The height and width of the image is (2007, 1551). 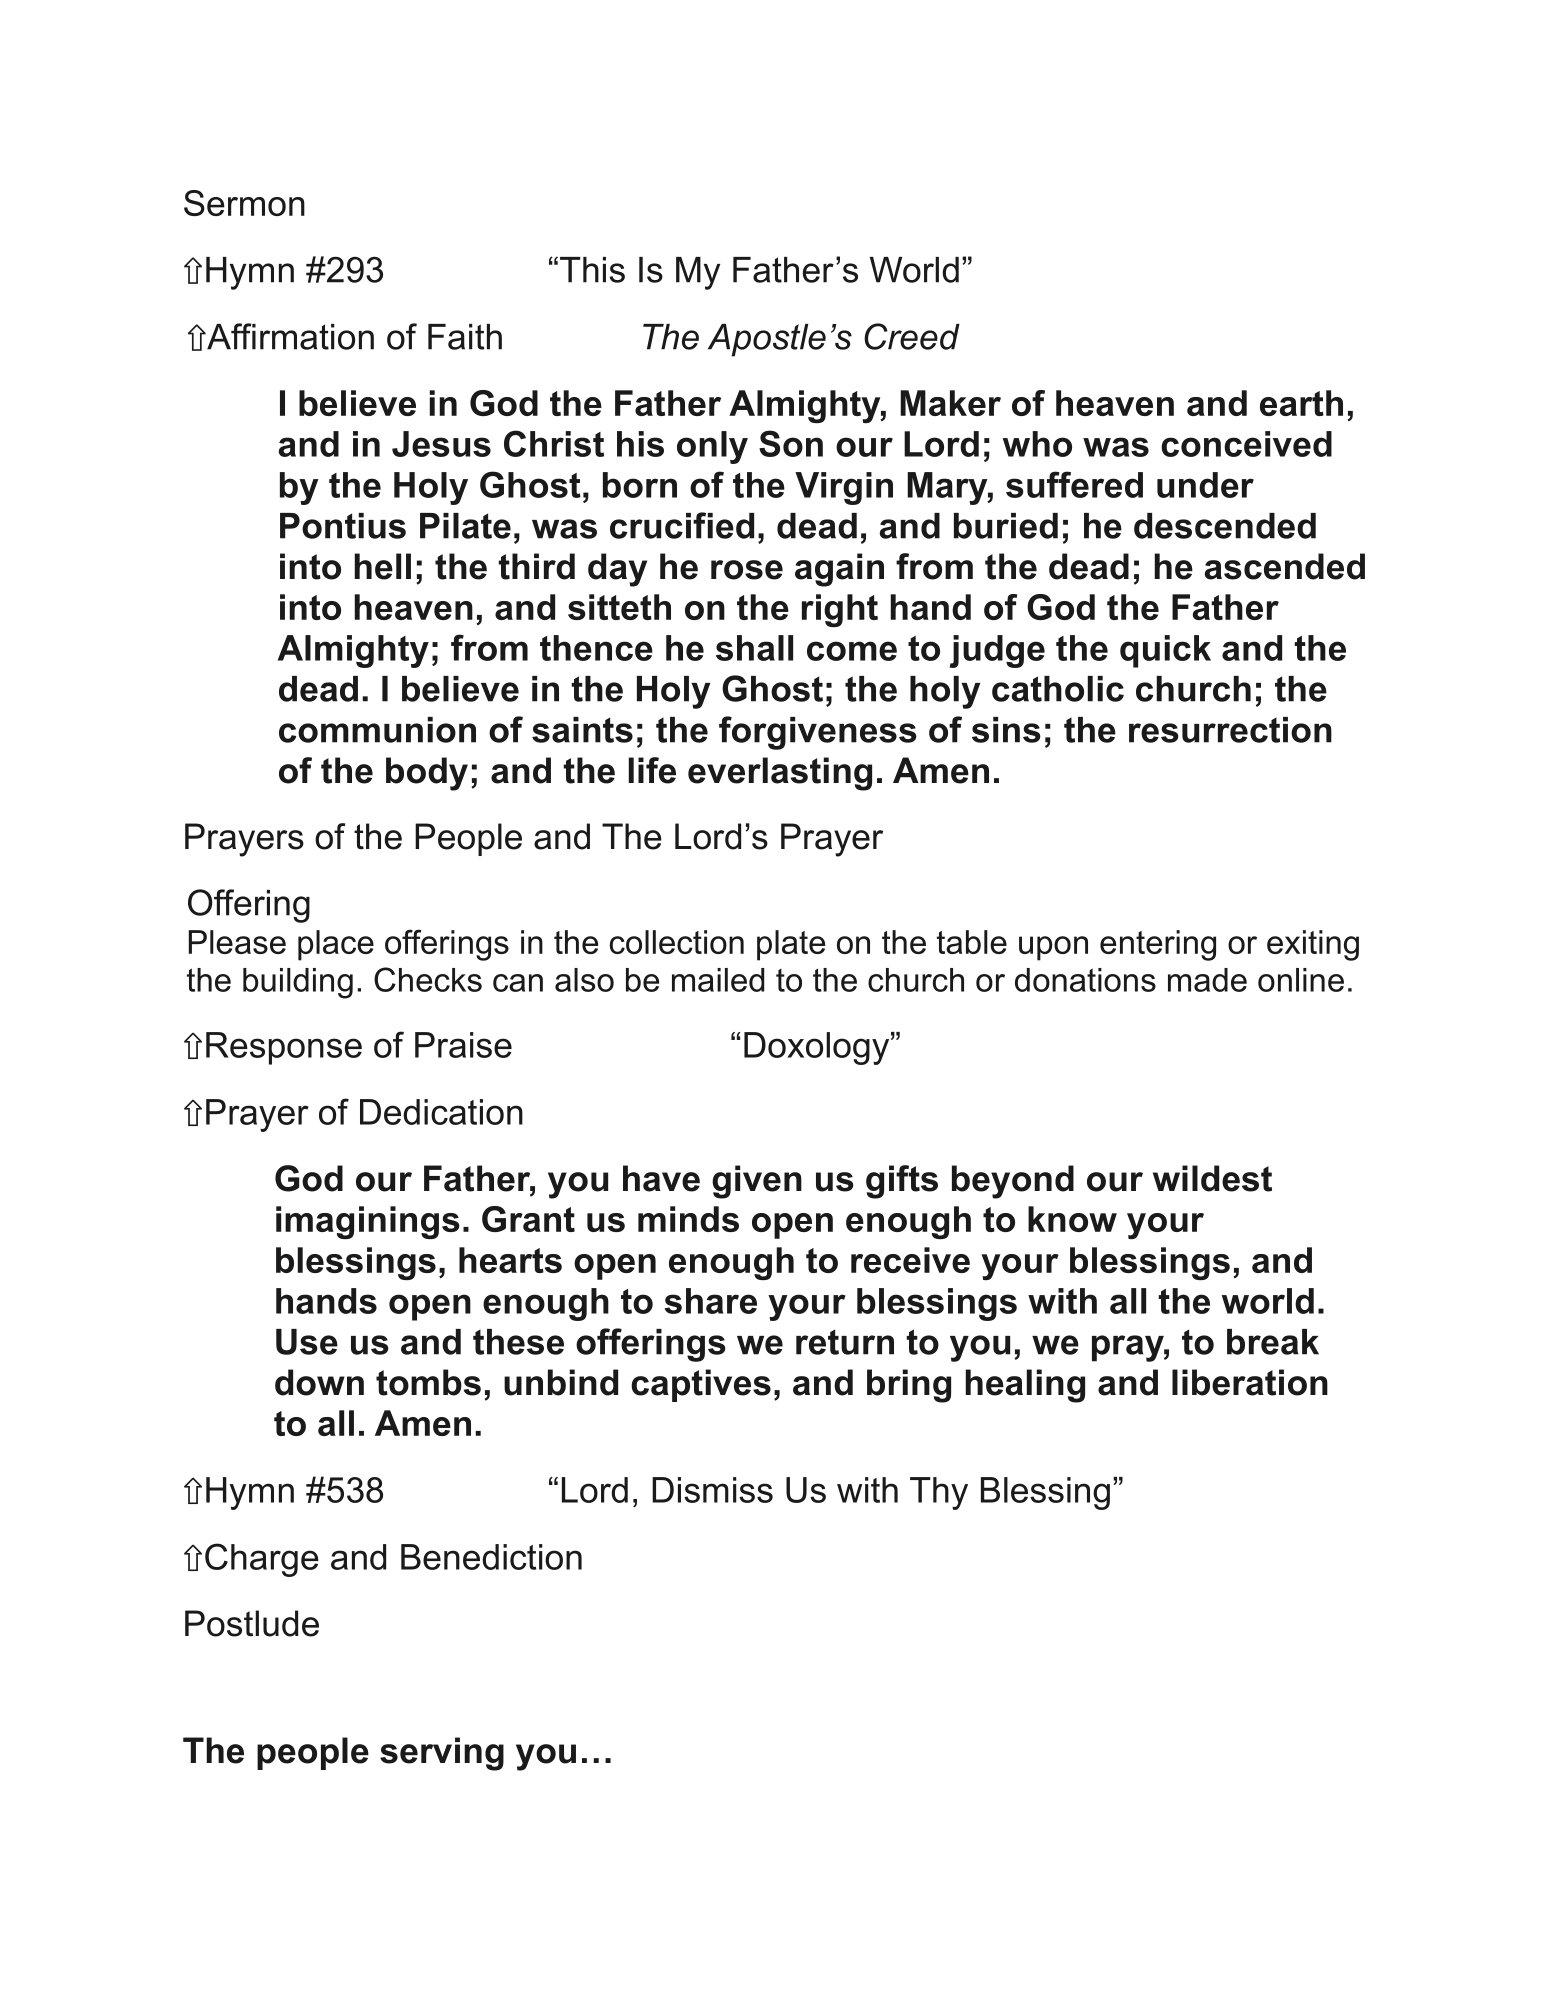 What do you see at coordinates (912, 336) in the image?
I see `Creed` at bounding box center [912, 336].
